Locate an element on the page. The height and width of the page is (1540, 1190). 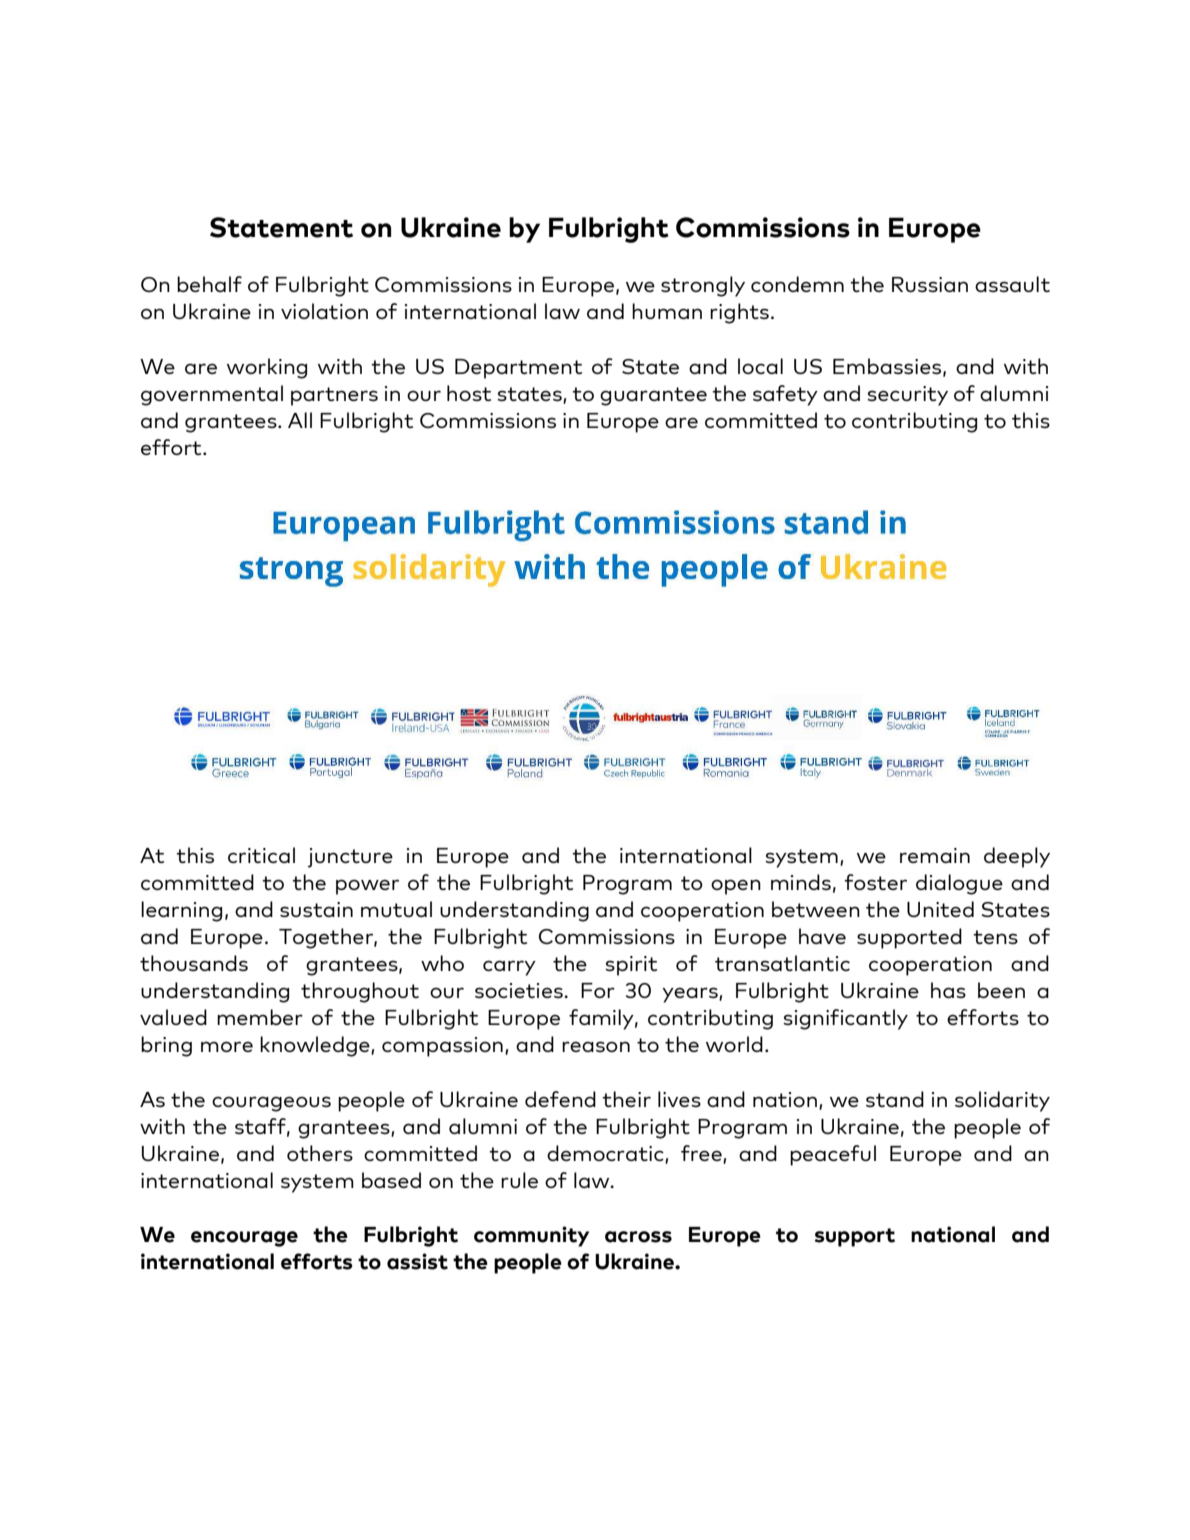
security is located at coordinates (907, 396).
